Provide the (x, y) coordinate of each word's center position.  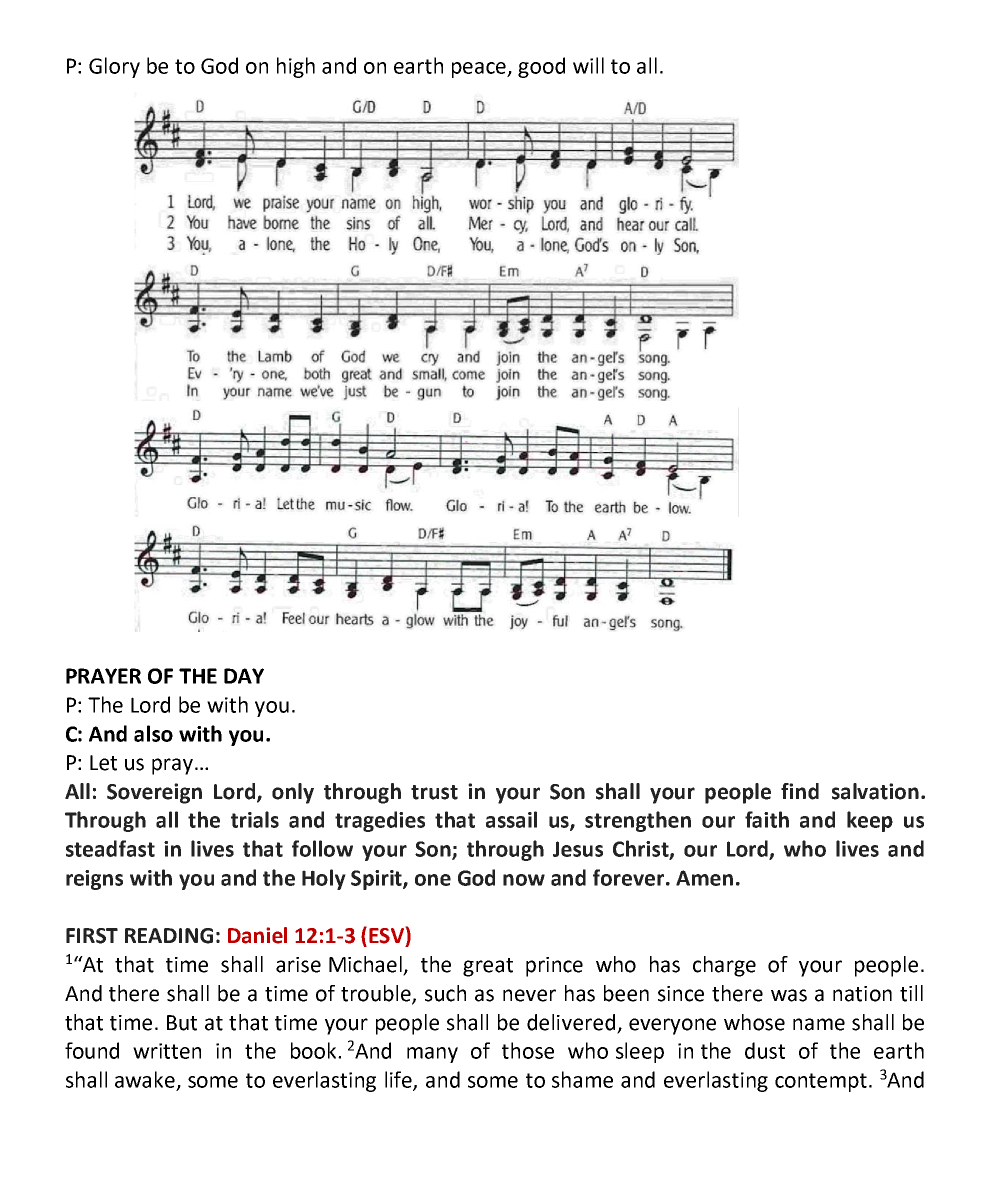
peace (480, 70)
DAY (244, 676)
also (153, 733)
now (524, 880)
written (167, 1051)
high (296, 67)
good (541, 67)
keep (870, 821)
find (800, 791)
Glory (114, 67)
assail (511, 819)
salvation (875, 791)
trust (434, 792)
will (588, 65)
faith (767, 819)
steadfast (110, 848)
